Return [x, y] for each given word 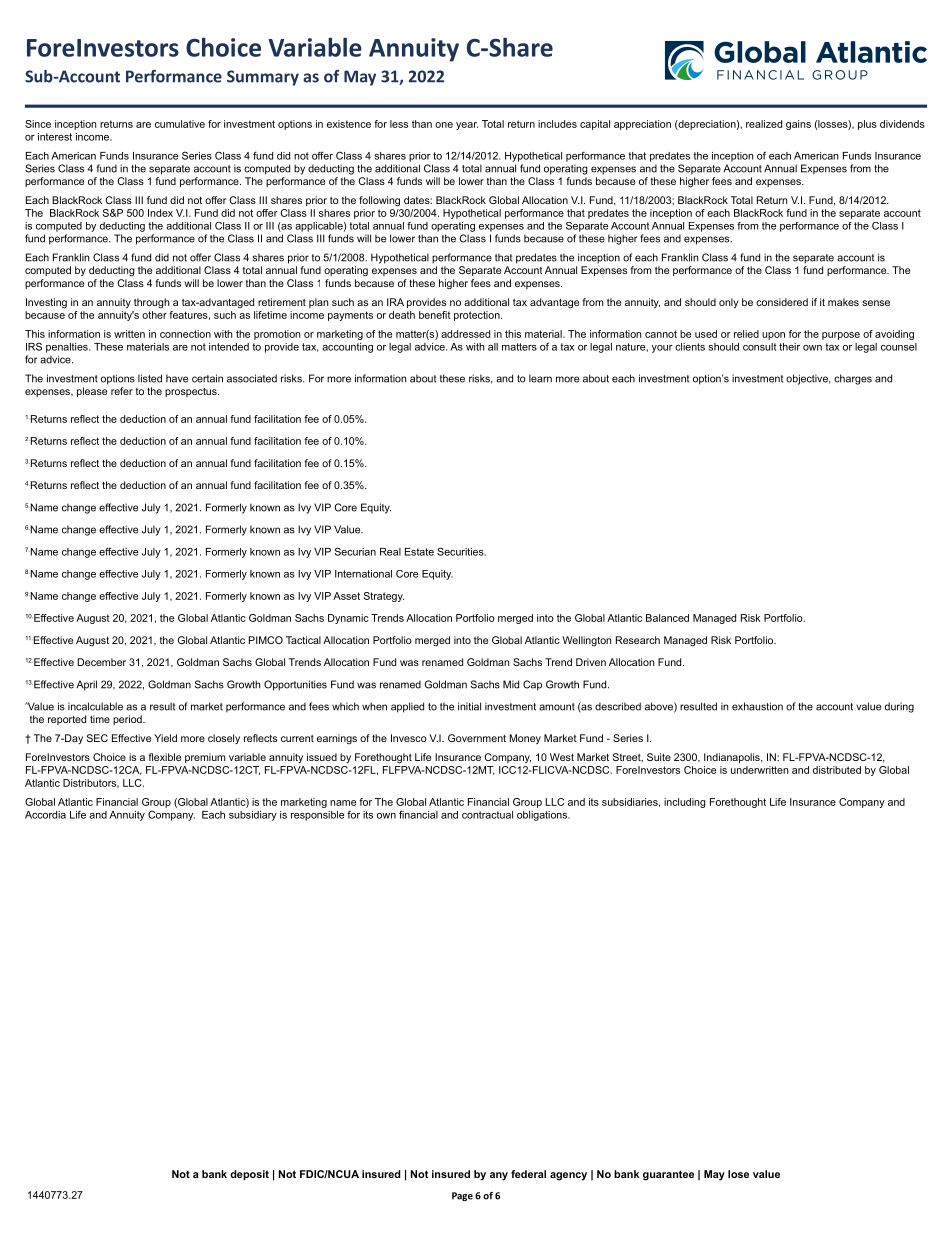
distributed [837, 770]
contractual [487, 815]
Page [462, 1196]
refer [122, 391]
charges [853, 379]
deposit [249, 1175]
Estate [419, 552]
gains [798, 125]
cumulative [180, 124]
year [467, 126]
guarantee [668, 1175]
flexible [164, 757]
